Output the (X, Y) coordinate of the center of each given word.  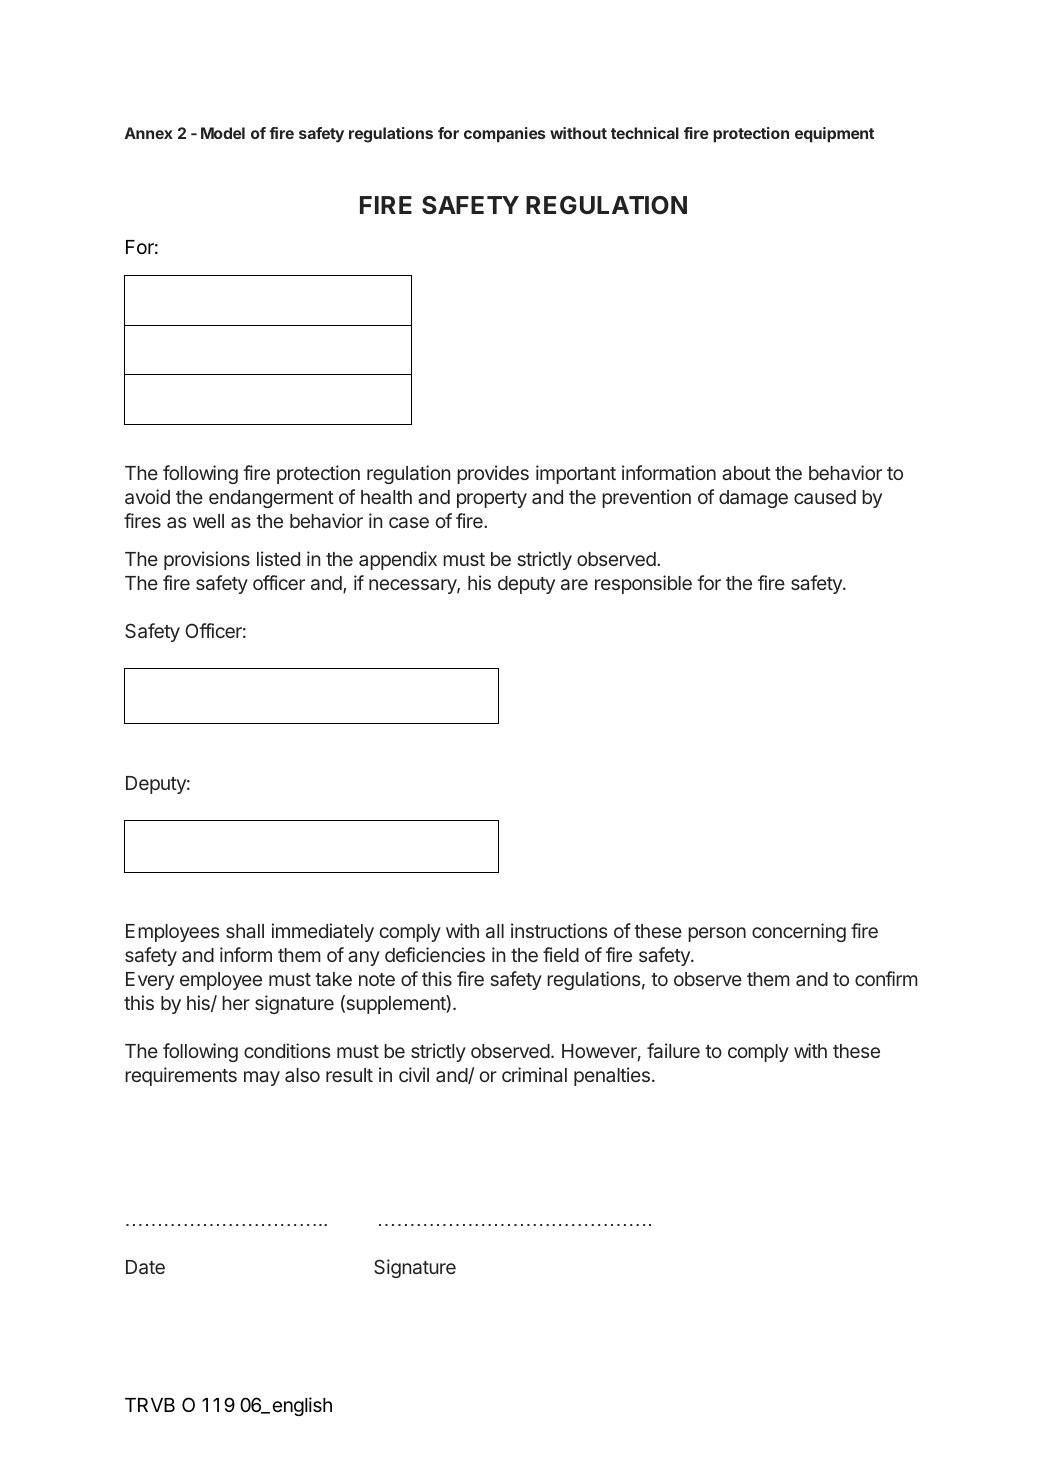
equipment (834, 135)
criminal (534, 1074)
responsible (643, 584)
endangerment (271, 499)
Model (223, 133)
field (561, 954)
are (574, 584)
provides (493, 474)
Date (145, 1267)
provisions (207, 560)
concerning (799, 932)
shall (245, 931)
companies (504, 135)
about (746, 473)
